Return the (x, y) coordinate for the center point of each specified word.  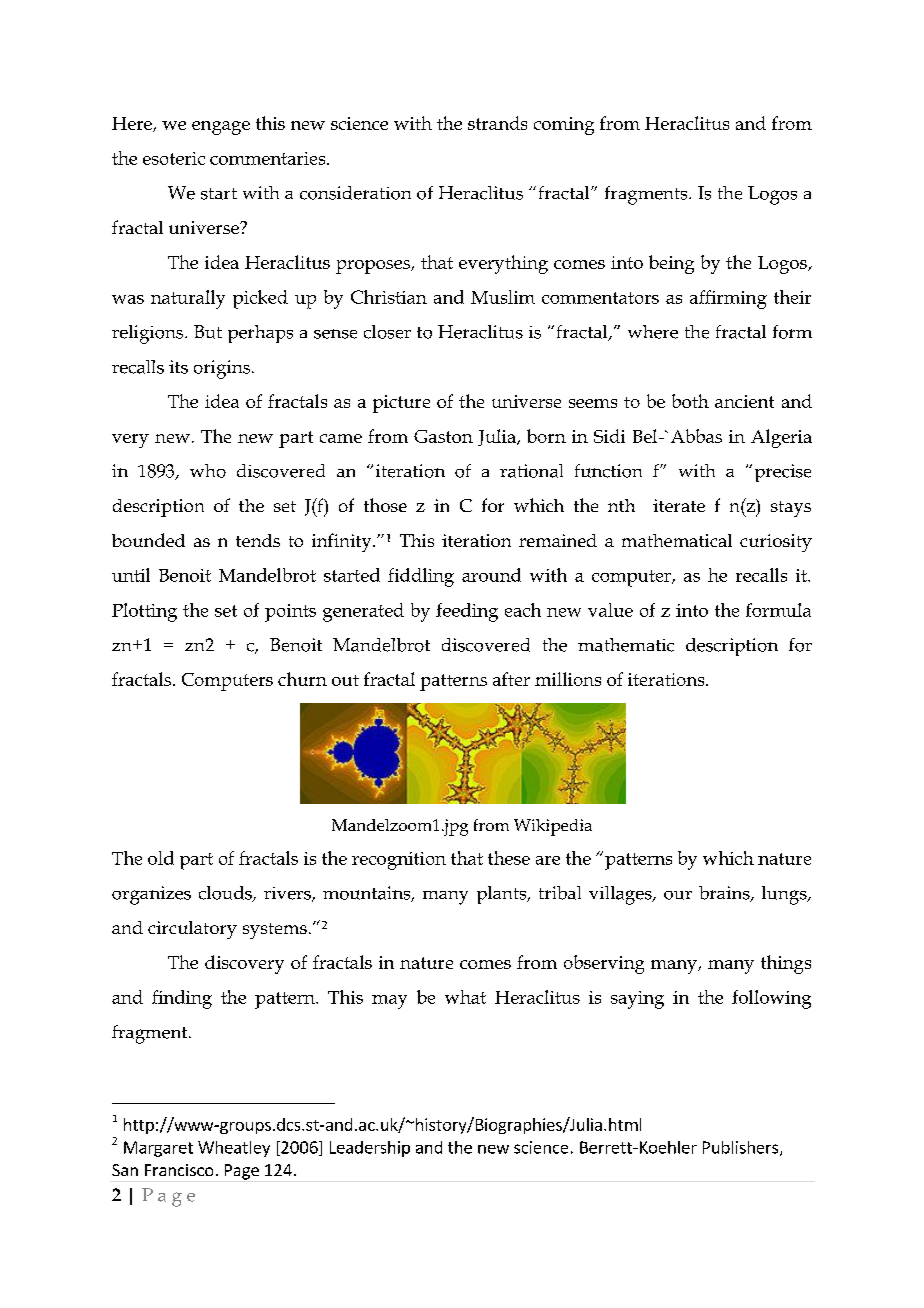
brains (725, 894)
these (509, 858)
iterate (679, 505)
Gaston (443, 436)
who (208, 471)
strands (497, 123)
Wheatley (234, 1149)
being (671, 264)
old (161, 858)
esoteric (174, 158)
